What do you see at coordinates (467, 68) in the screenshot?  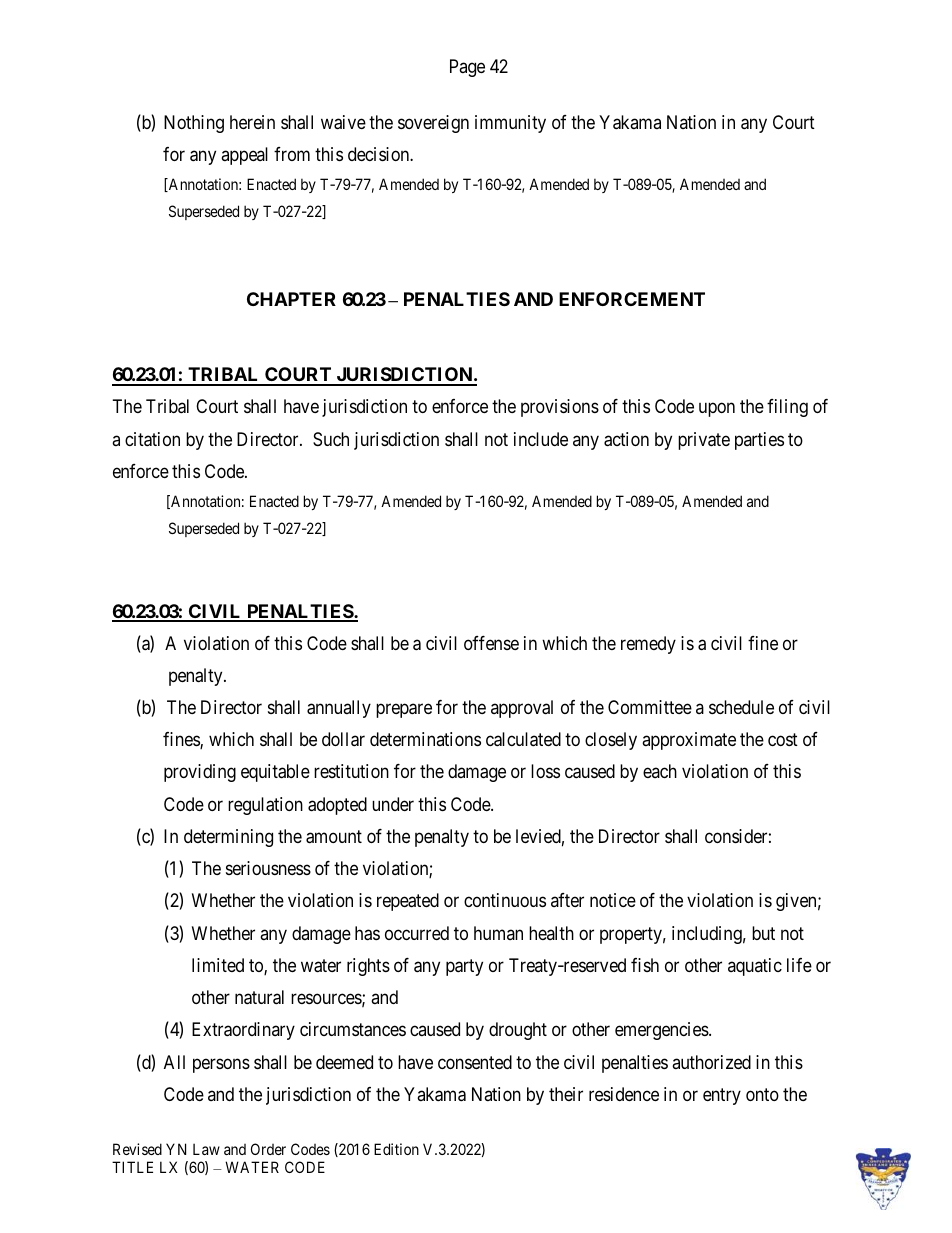 I see `Page` at bounding box center [467, 68].
